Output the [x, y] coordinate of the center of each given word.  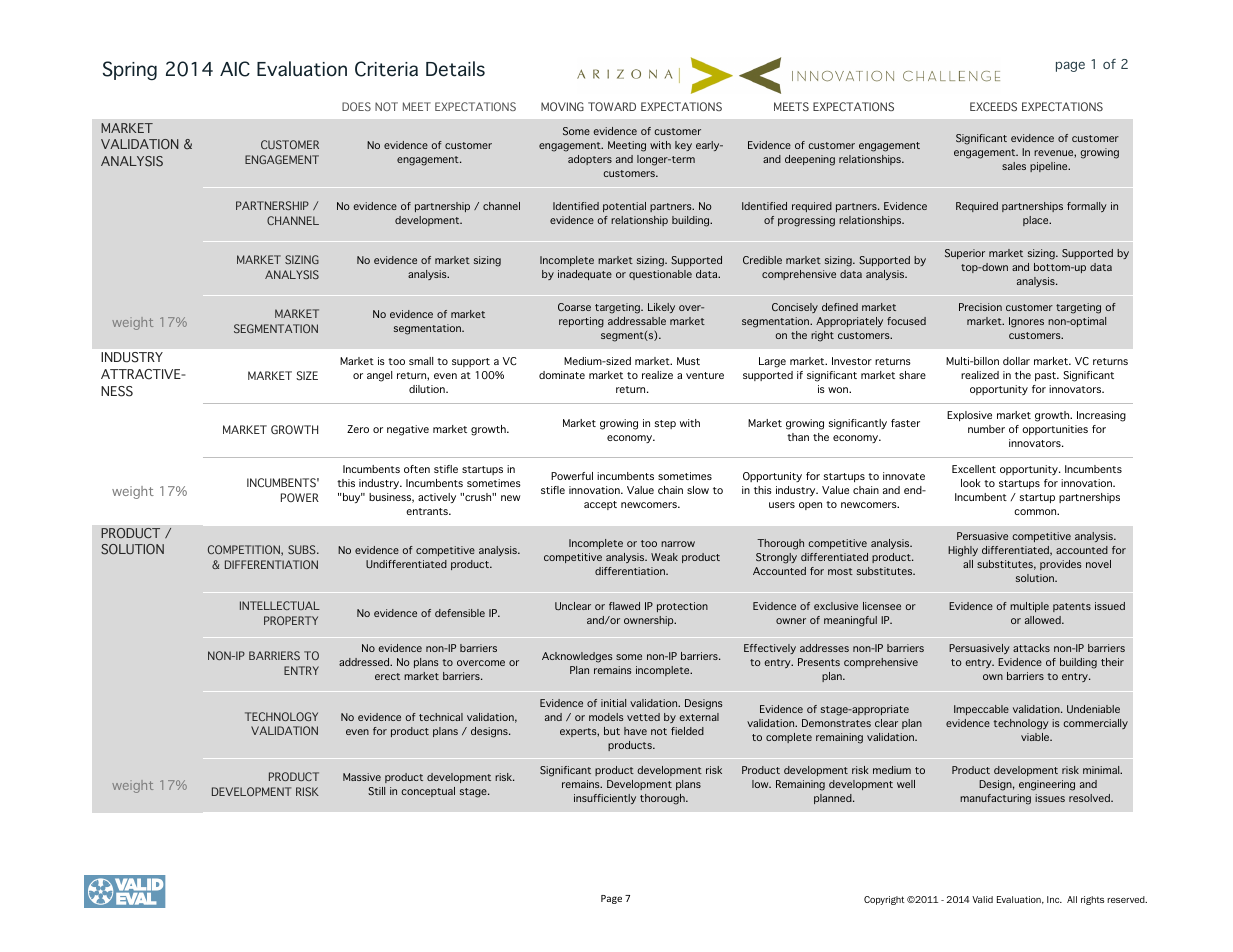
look [971, 483]
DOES [356, 106]
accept [600, 505]
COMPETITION [245, 550]
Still [376, 791]
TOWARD [612, 106]
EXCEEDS [993, 106]
